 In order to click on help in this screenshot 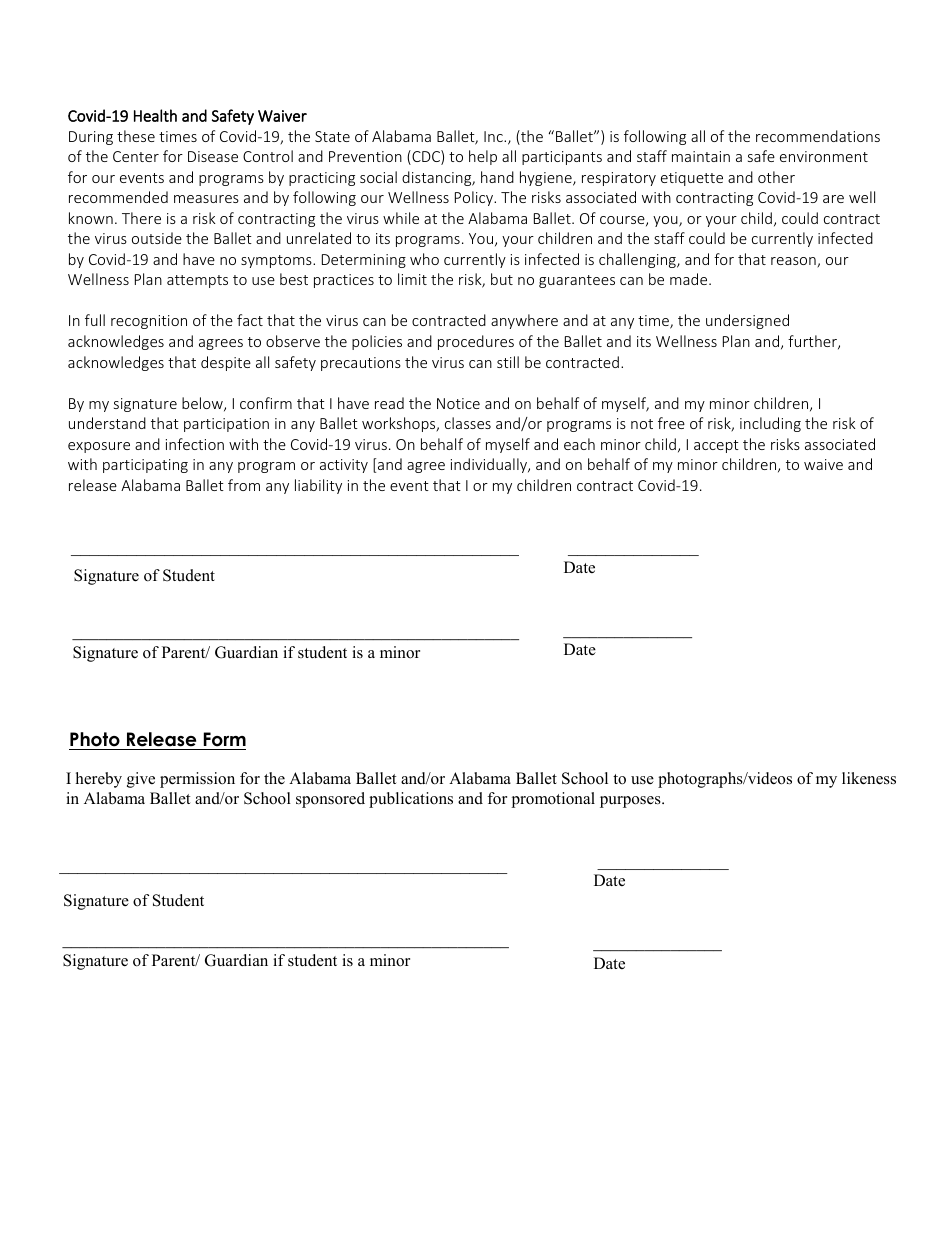, I will do `click(483, 157)`.
